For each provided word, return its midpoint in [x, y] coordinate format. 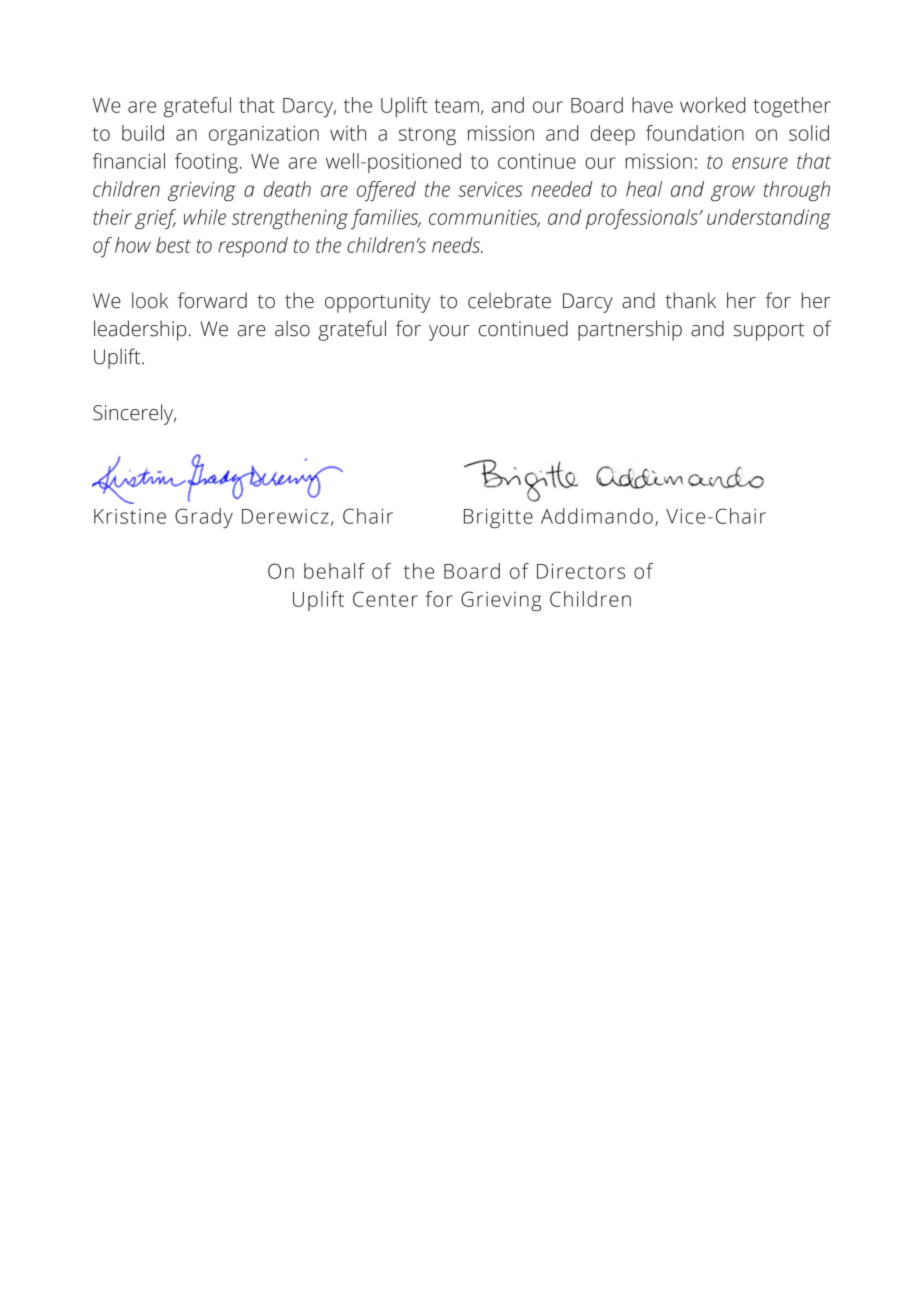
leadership [140, 330]
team [456, 106]
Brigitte [498, 518]
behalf [334, 571]
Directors [581, 571]
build [143, 133]
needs [457, 245]
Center [385, 599]
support [769, 332]
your [449, 333]
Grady [204, 518]
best [173, 245]
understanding [769, 219]
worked [713, 105]
